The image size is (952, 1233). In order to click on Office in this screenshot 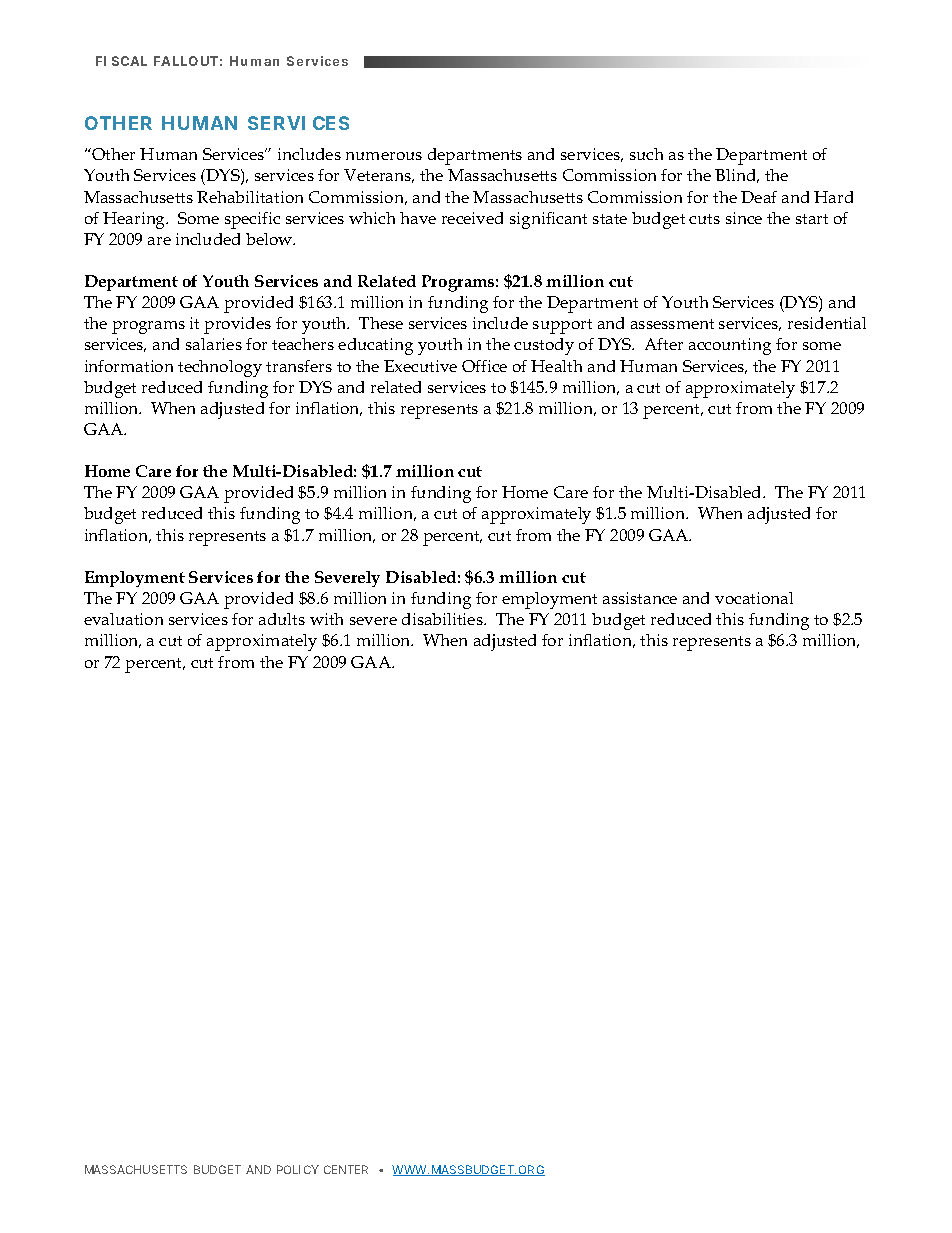, I will do `click(484, 366)`.
